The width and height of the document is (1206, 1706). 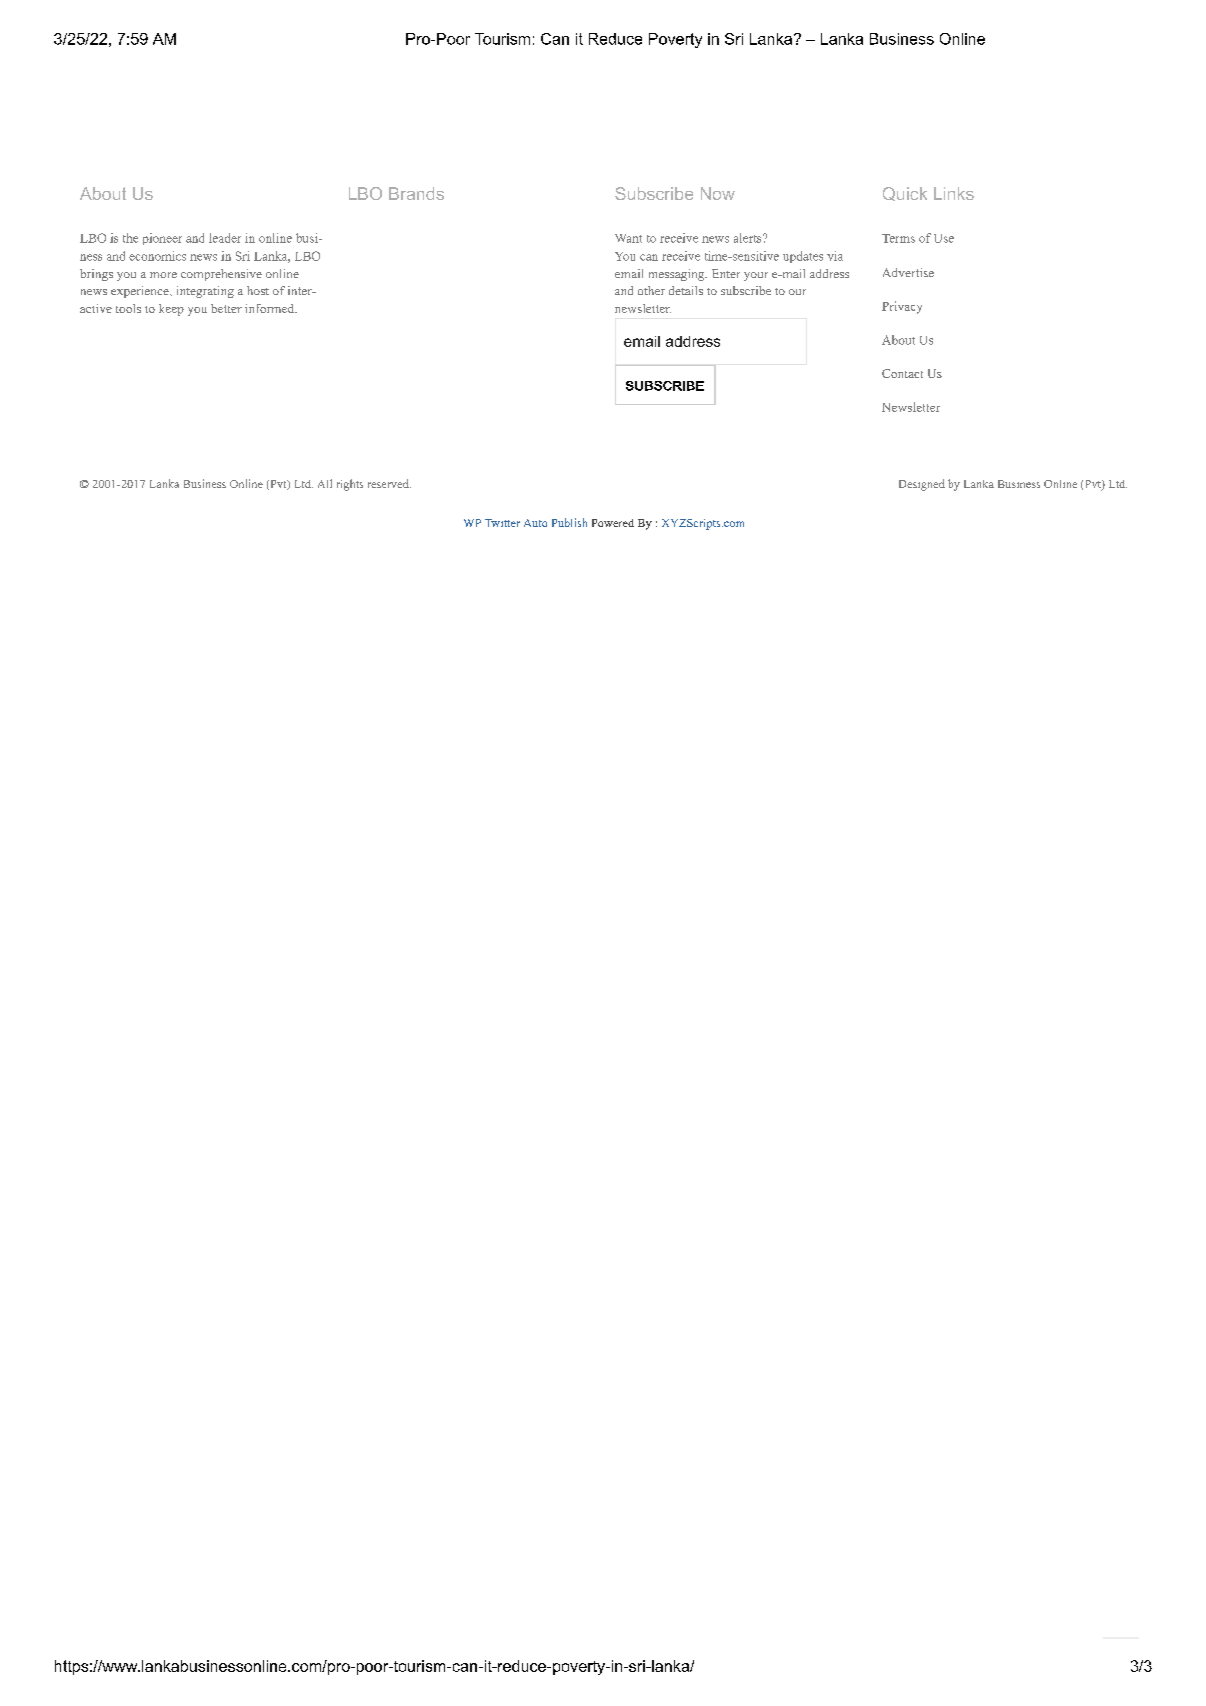 I want to click on leader, so click(x=225, y=238).
